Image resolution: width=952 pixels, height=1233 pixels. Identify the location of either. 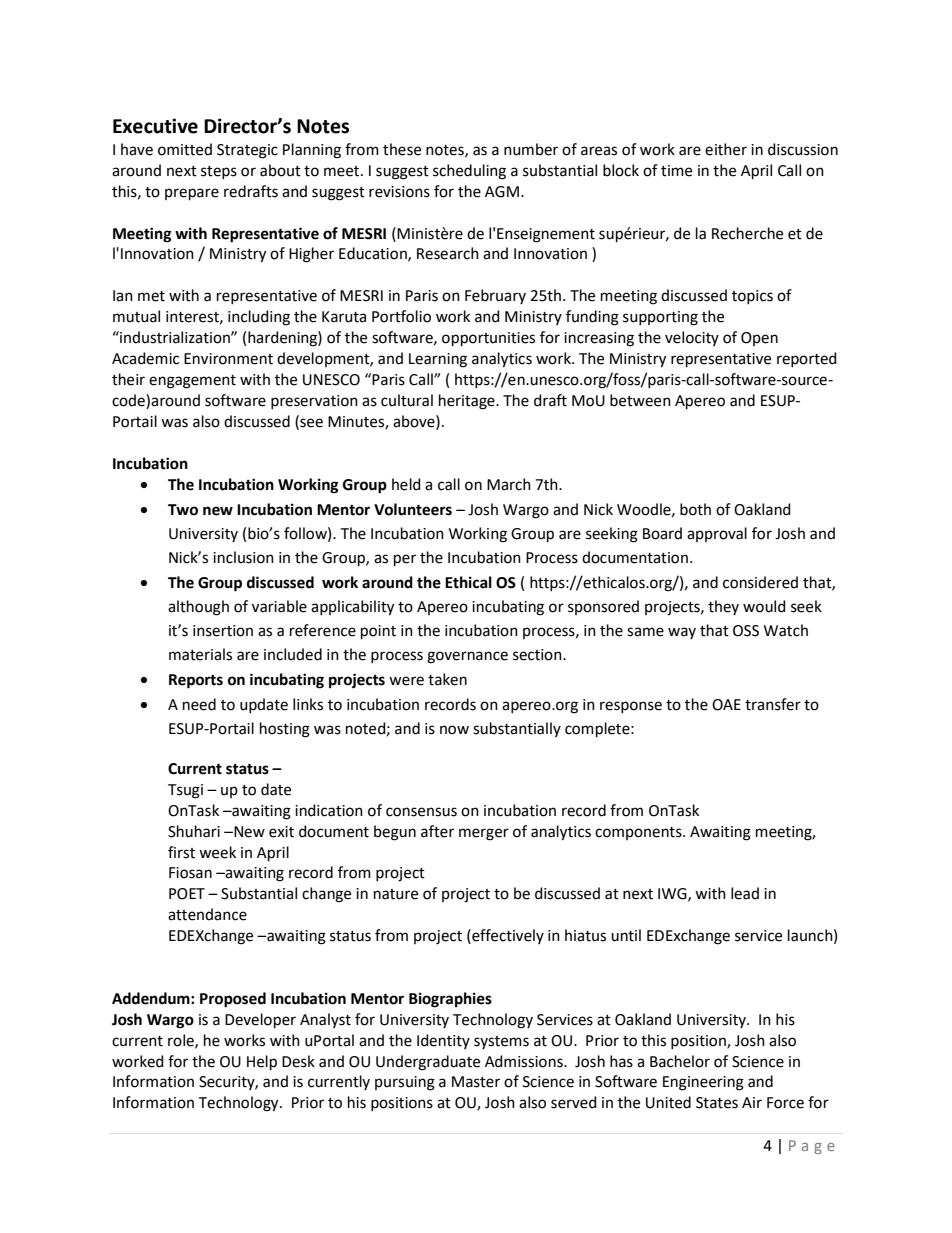
(726, 149).
